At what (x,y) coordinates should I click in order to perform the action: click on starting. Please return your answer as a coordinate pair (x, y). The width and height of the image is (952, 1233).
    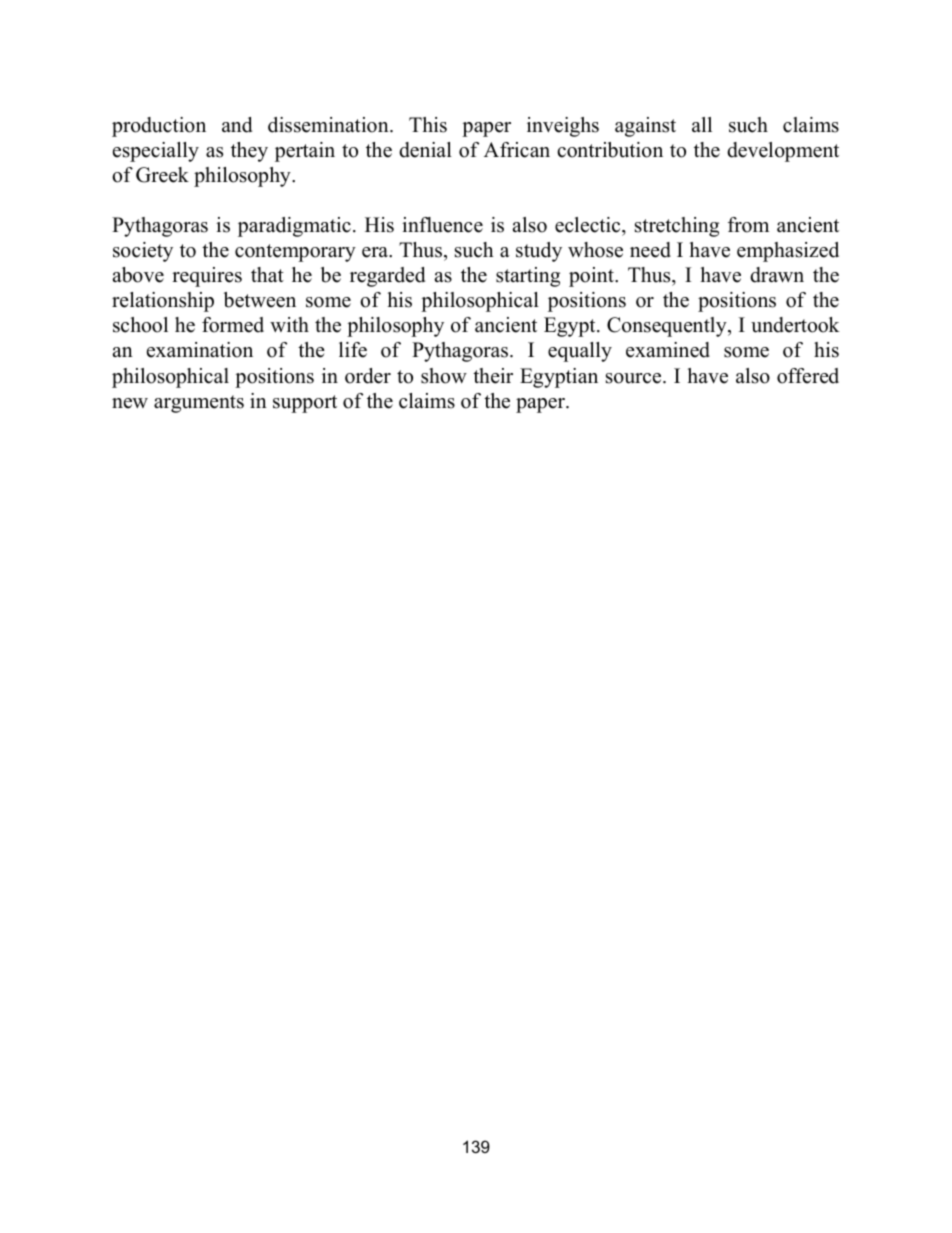
    Looking at the image, I should click on (528, 277).
